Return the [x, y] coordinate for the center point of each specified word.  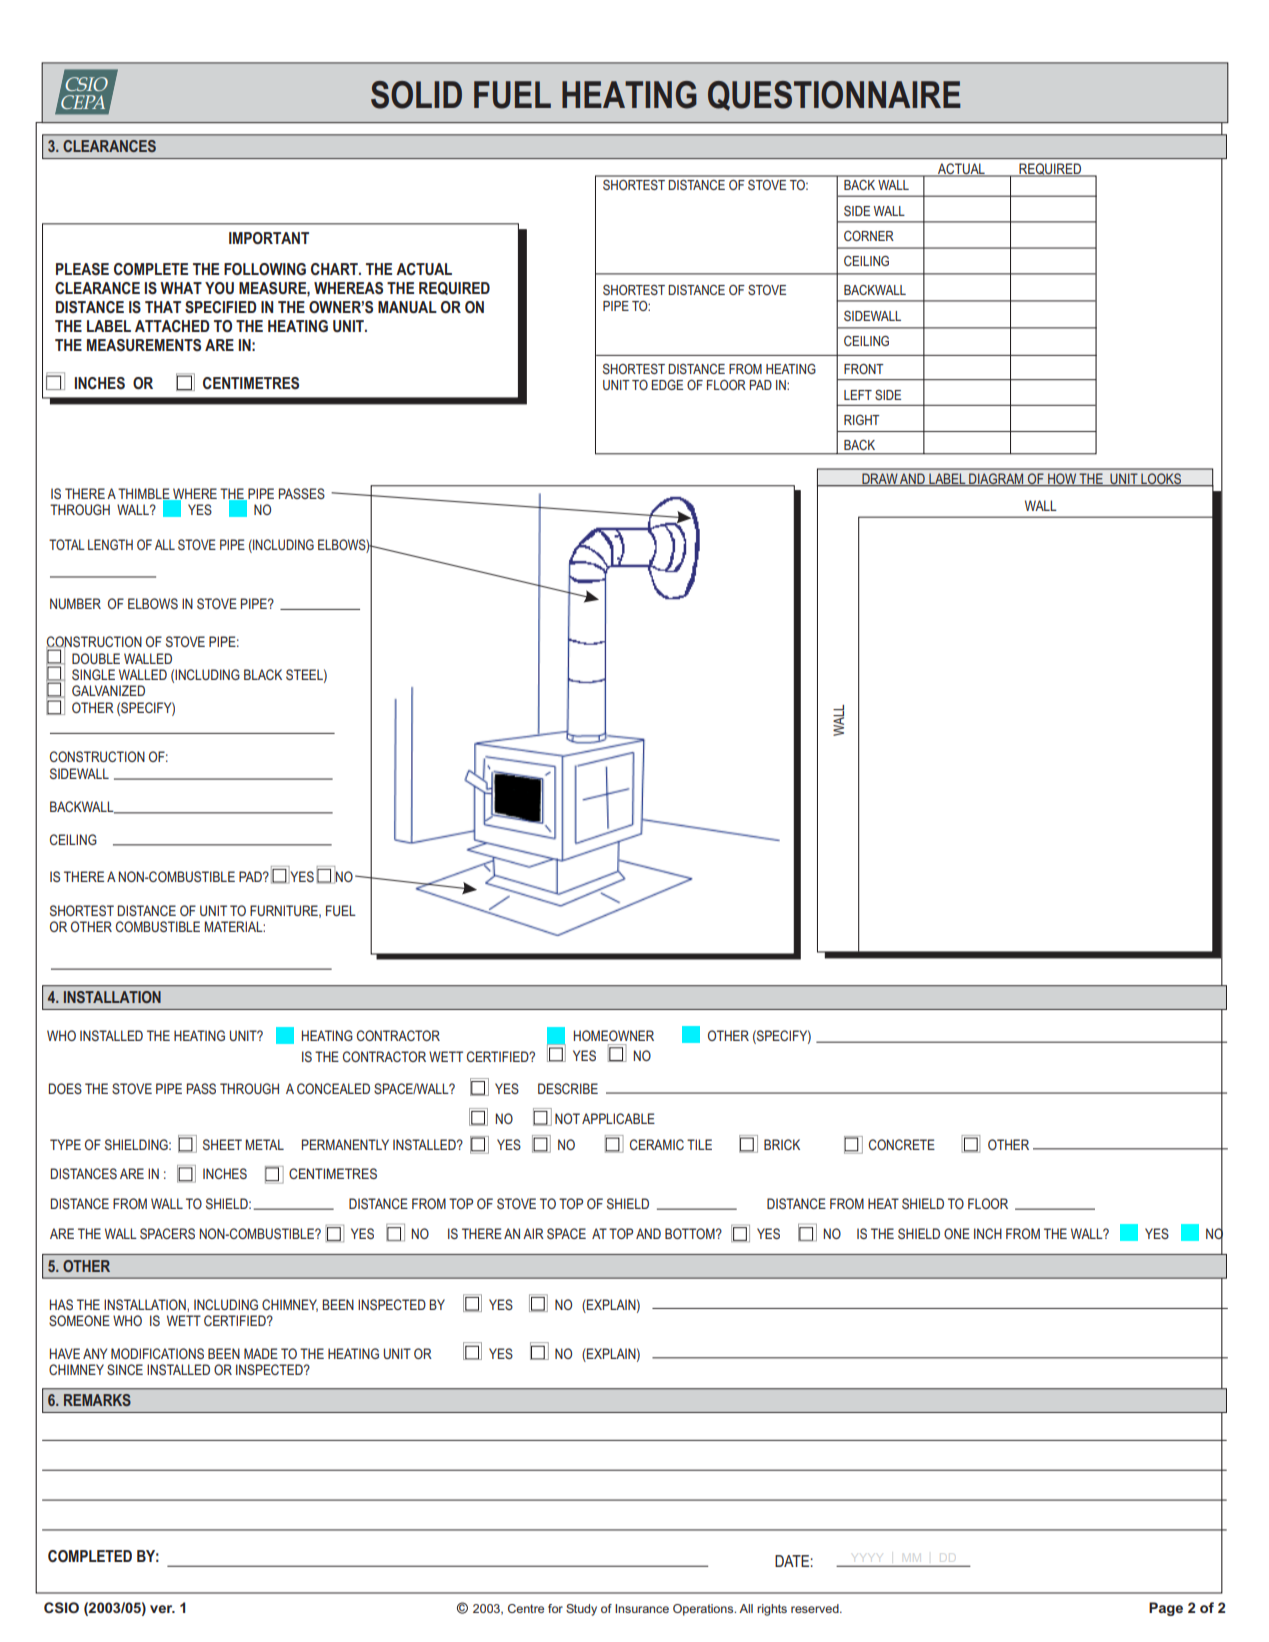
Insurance [642, 1608]
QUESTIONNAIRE [834, 96]
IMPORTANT [269, 238]
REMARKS [97, 1400]
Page [1166, 1609]
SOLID [416, 95]
